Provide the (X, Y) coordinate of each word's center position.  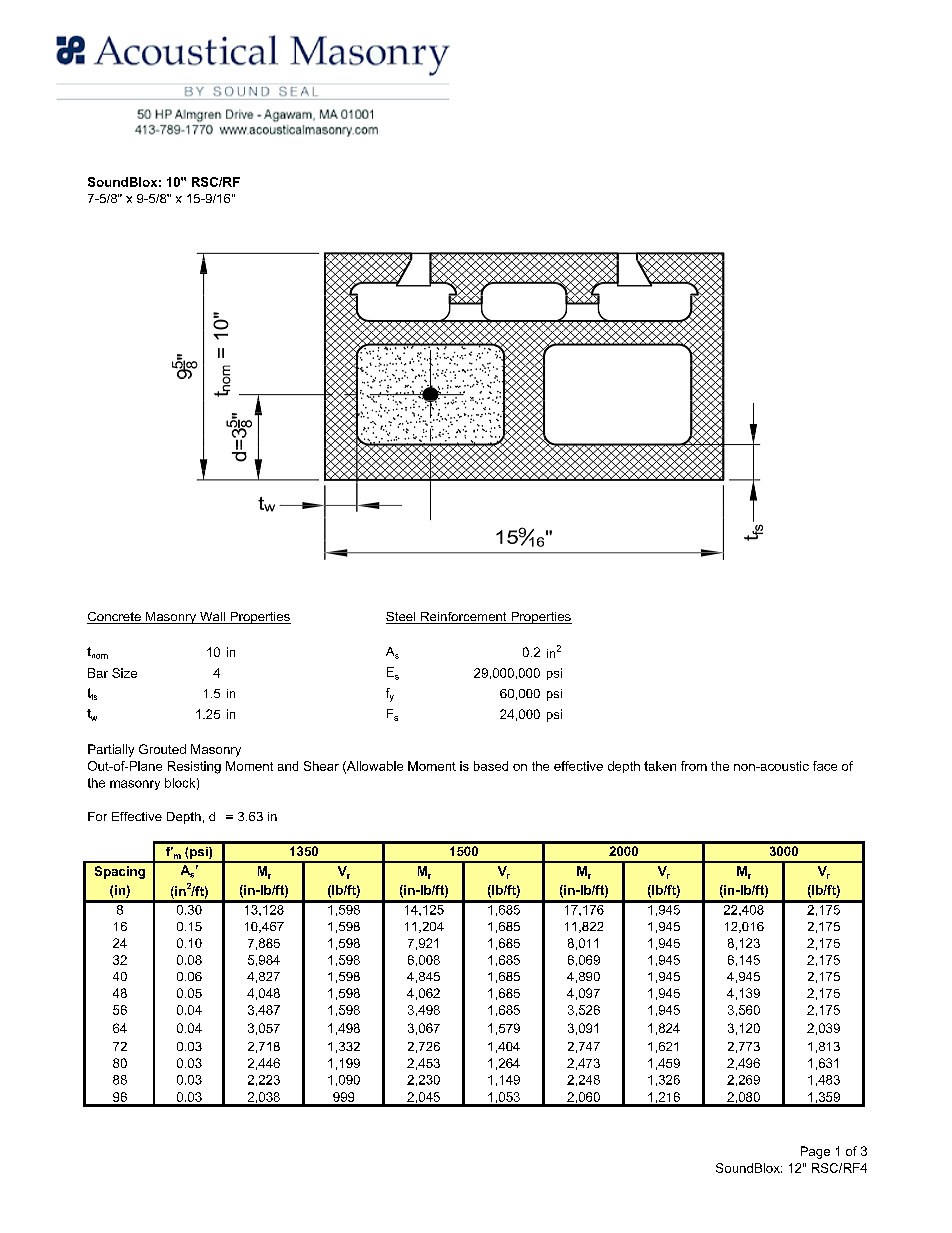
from (694, 766)
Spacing (120, 872)
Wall (212, 618)
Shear (321, 766)
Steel (402, 618)
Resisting (194, 767)
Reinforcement (464, 618)
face (825, 766)
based (491, 766)
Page (815, 1152)
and (288, 766)
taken (660, 766)
